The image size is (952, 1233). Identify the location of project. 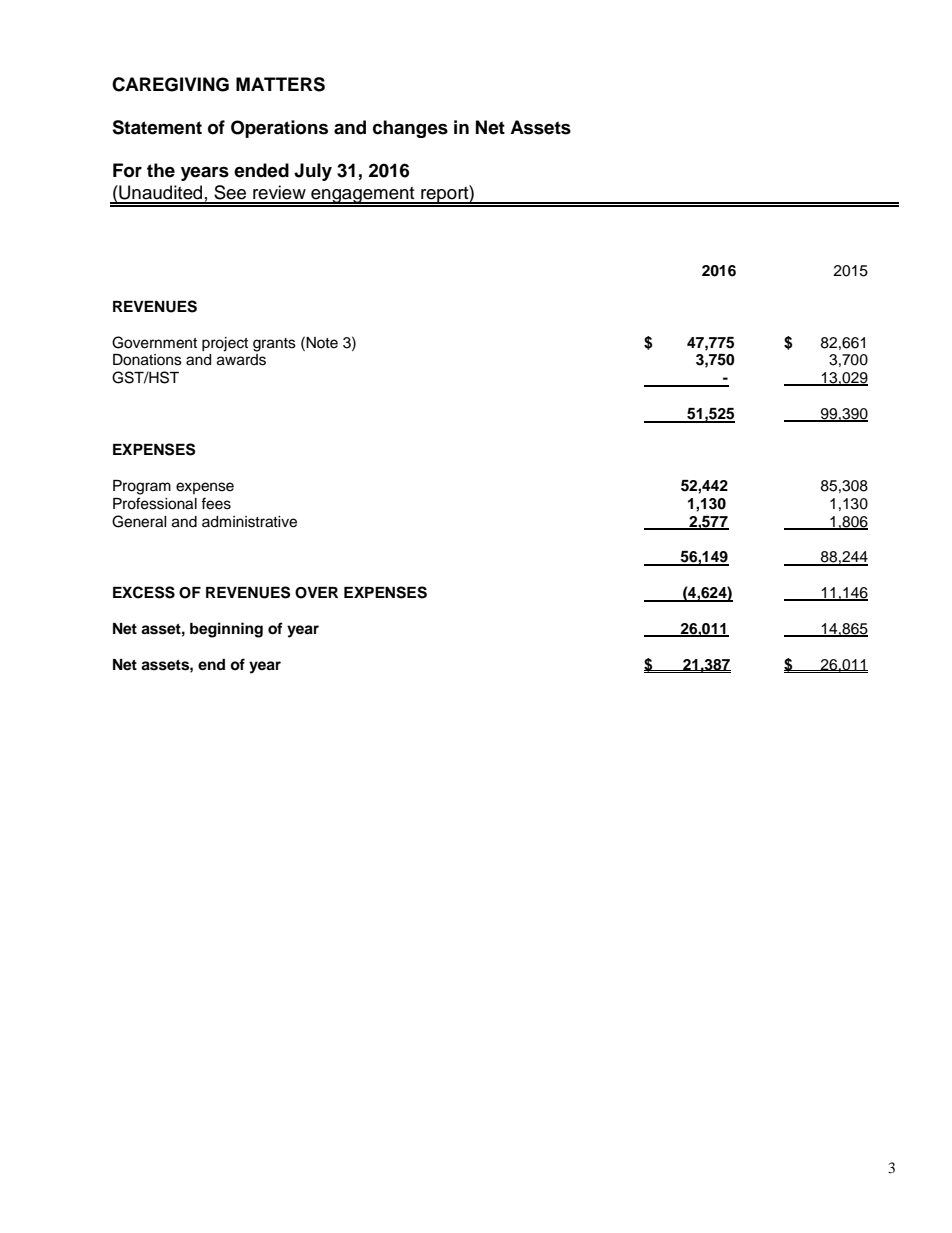
(225, 344).
